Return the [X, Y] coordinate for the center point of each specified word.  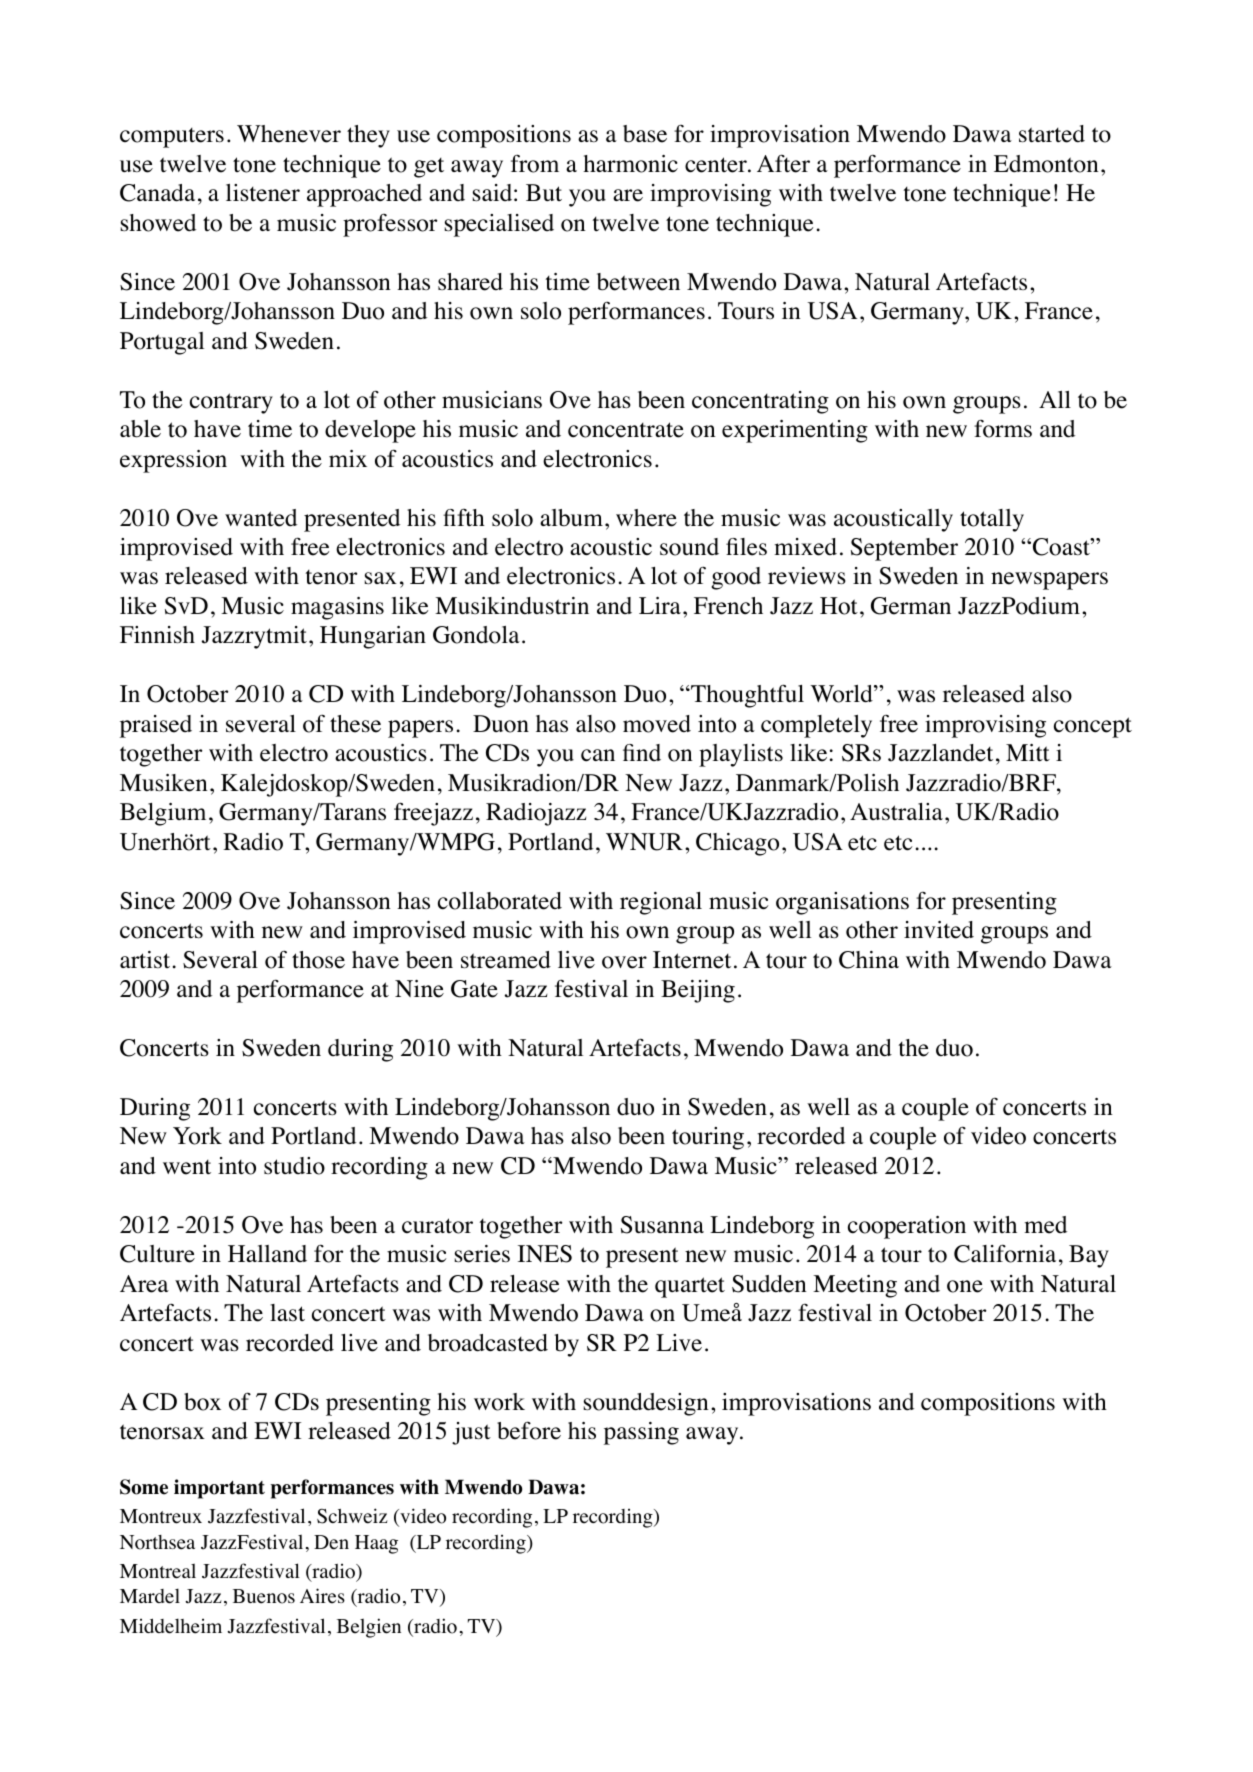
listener [263, 193]
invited [939, 930]
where [646, 518]
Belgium [163, 814]
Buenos [264, 1596]
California [1005, 1253]
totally [992, 520]
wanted [261, 518]
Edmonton [1046, 164]
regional [661, 903]
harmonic [630, 164]
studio [294, 1166]
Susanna [662, 1225]
